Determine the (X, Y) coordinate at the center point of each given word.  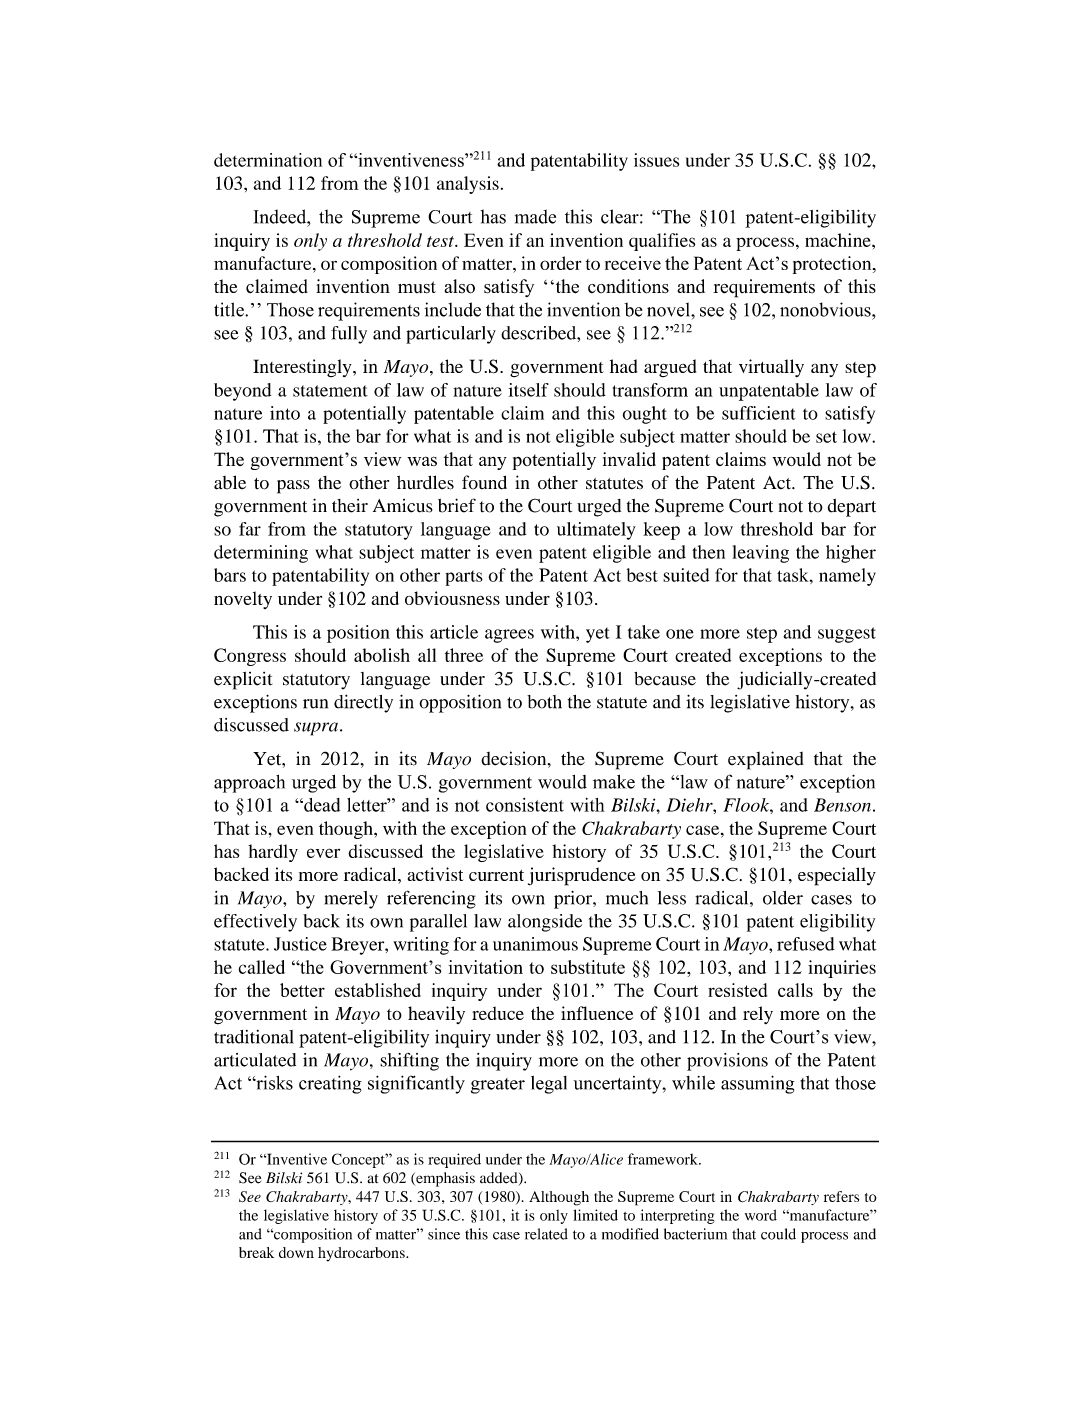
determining (261, 554)
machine (839, 240)
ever (323, 853)
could (778, 1234)
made (535, 216)
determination (268, 160)
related (546, 1234)
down (296, 1252)
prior (574, 900)
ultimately (596, 531)
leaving (760, 554)
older (783, 898)
